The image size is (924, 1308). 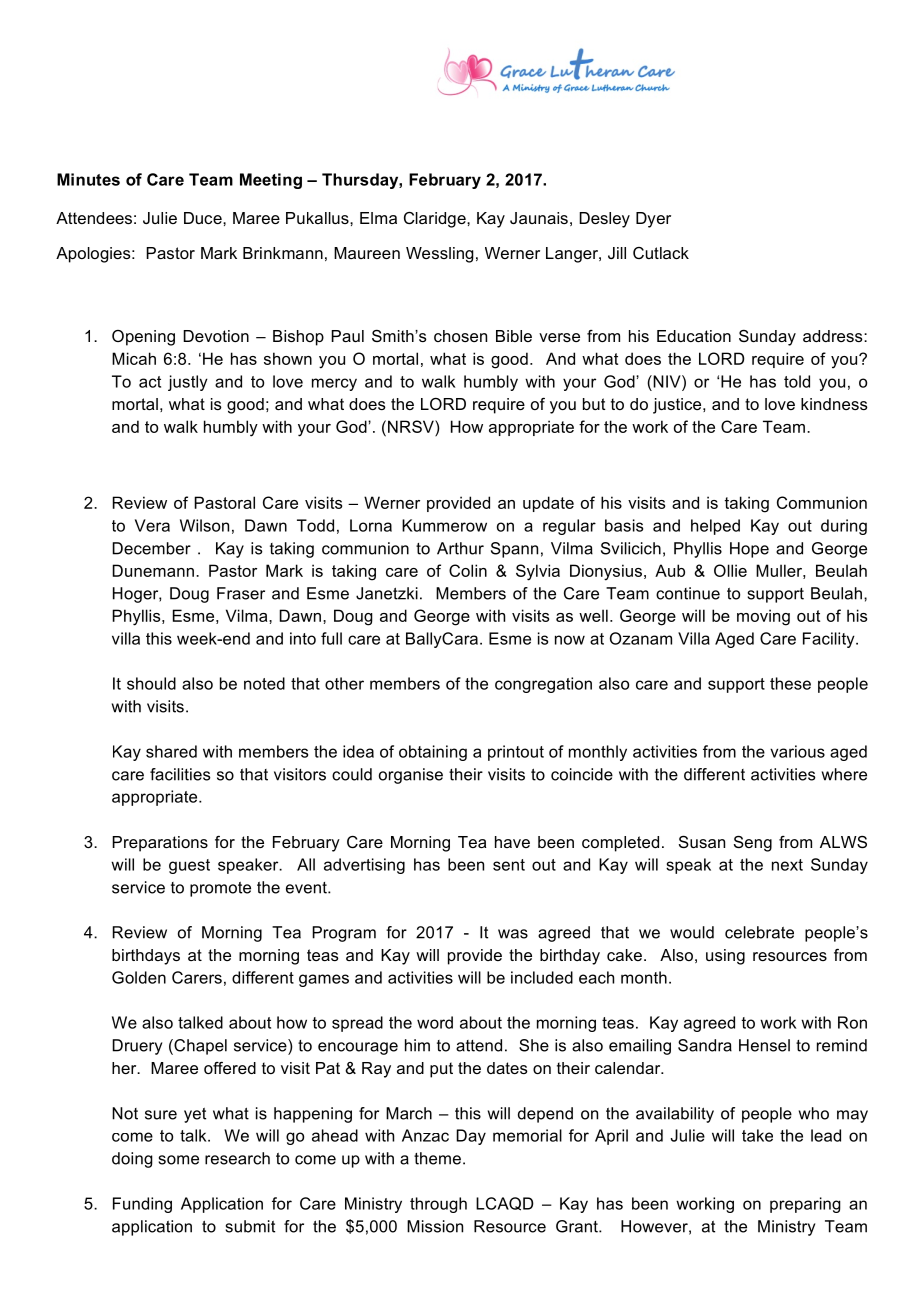 I want to click on these, so click(x=790, y=683).
